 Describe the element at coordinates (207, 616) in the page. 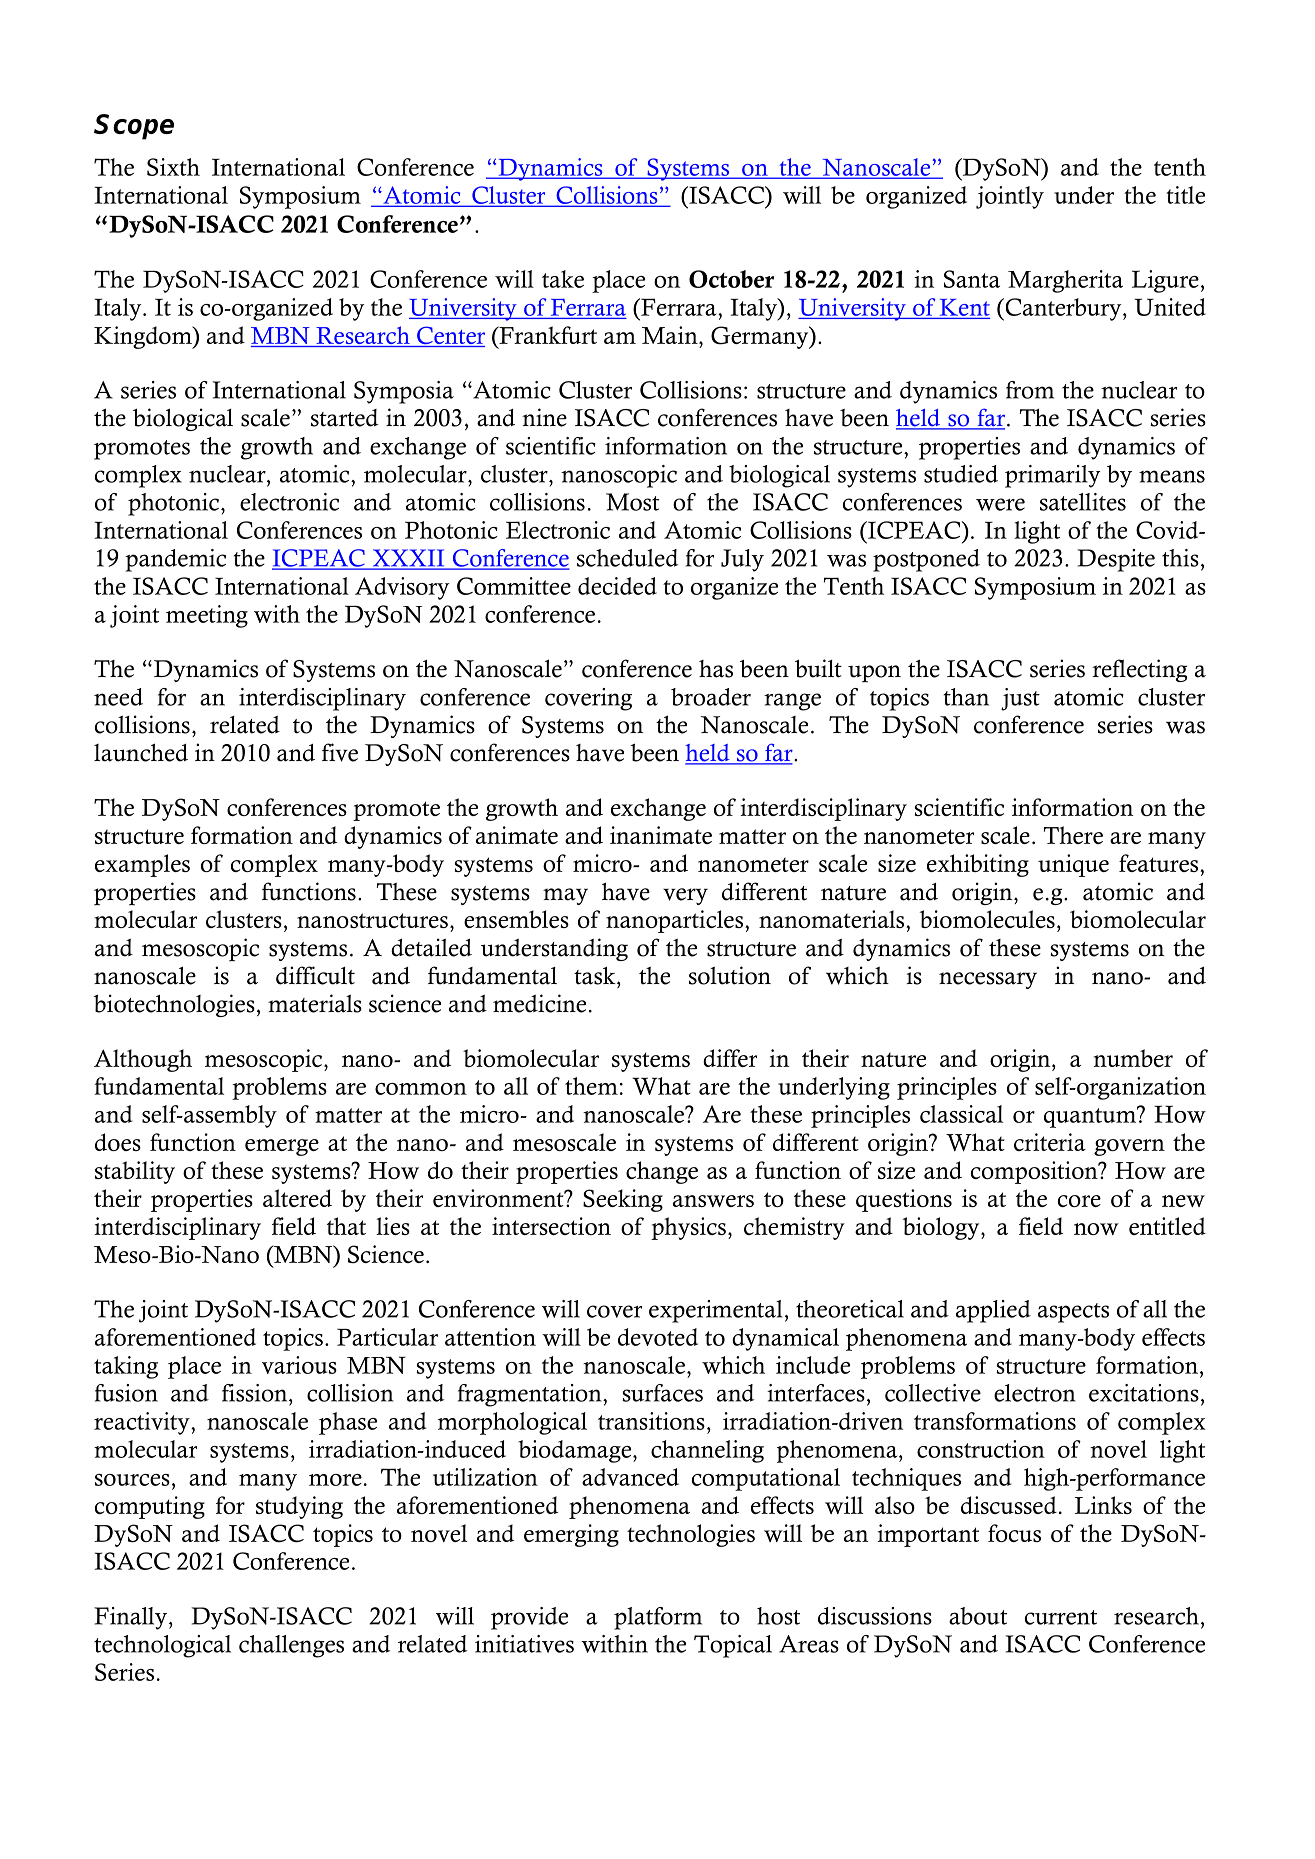

I see `meeting` at that location.
